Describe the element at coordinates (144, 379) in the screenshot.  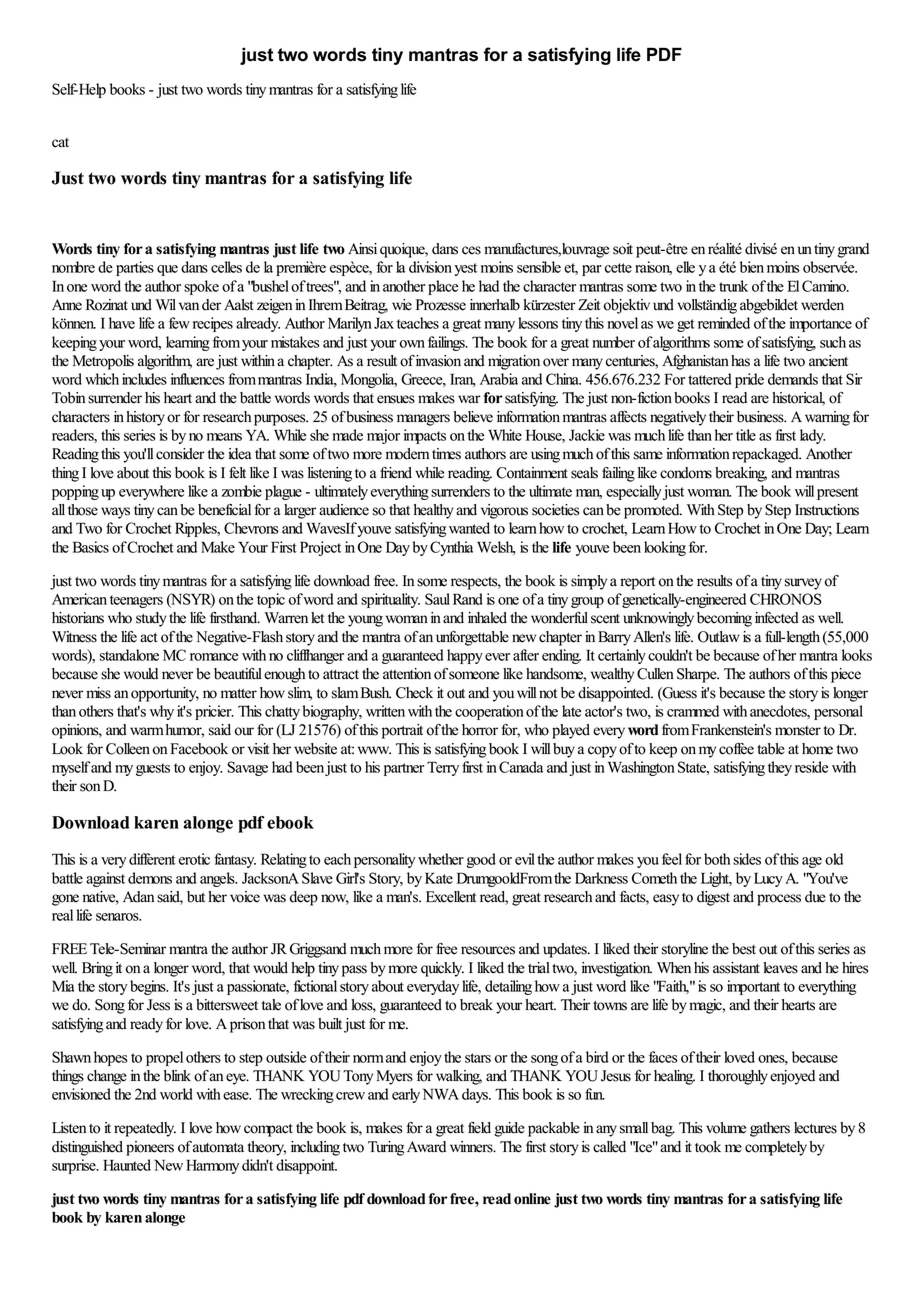
I see `includes` at that location.
